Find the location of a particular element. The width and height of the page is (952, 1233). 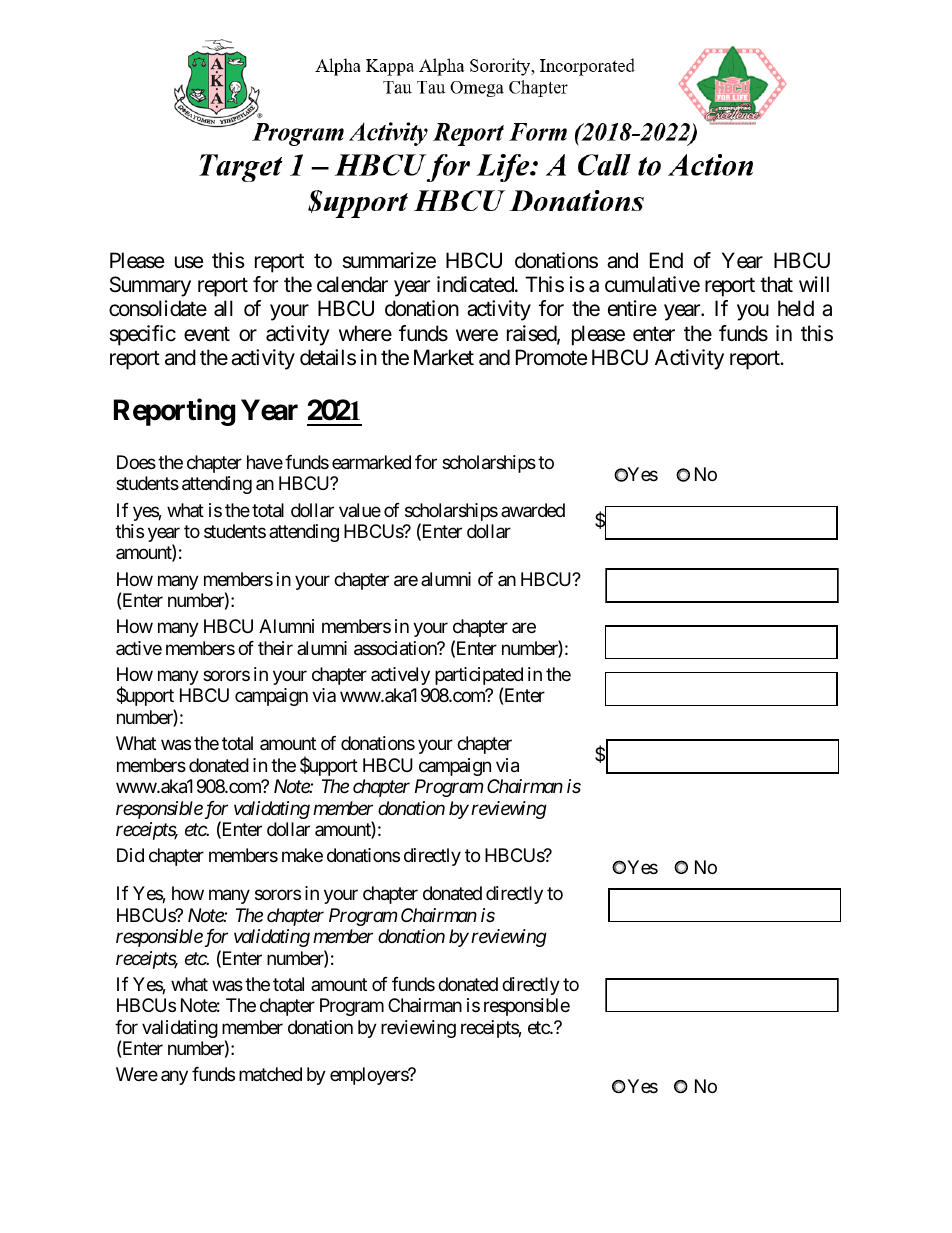

Market is located at coordinates (444, 357).
